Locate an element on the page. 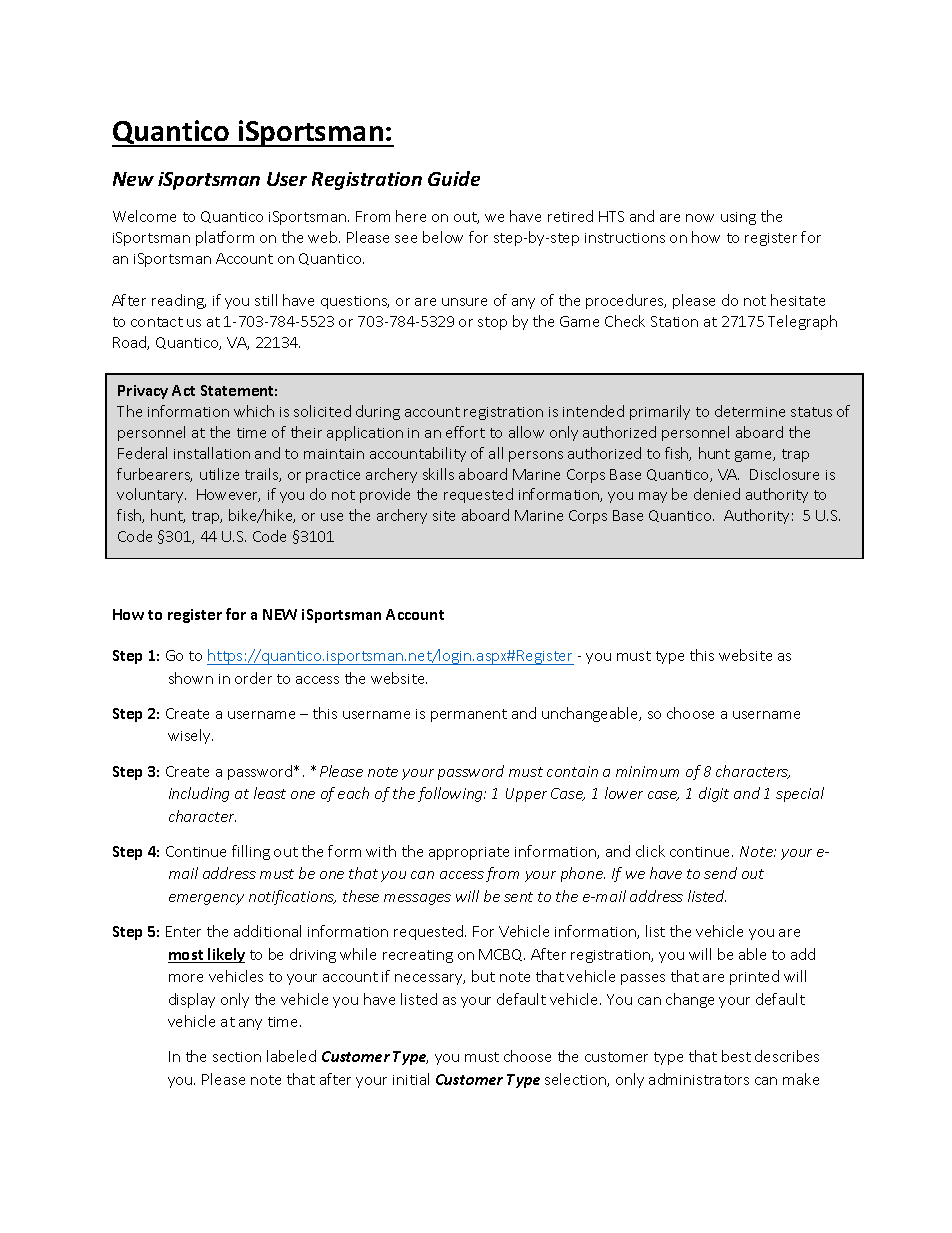 This page has height=1233, width=952. permanent is located at coordinates (469, 715).
